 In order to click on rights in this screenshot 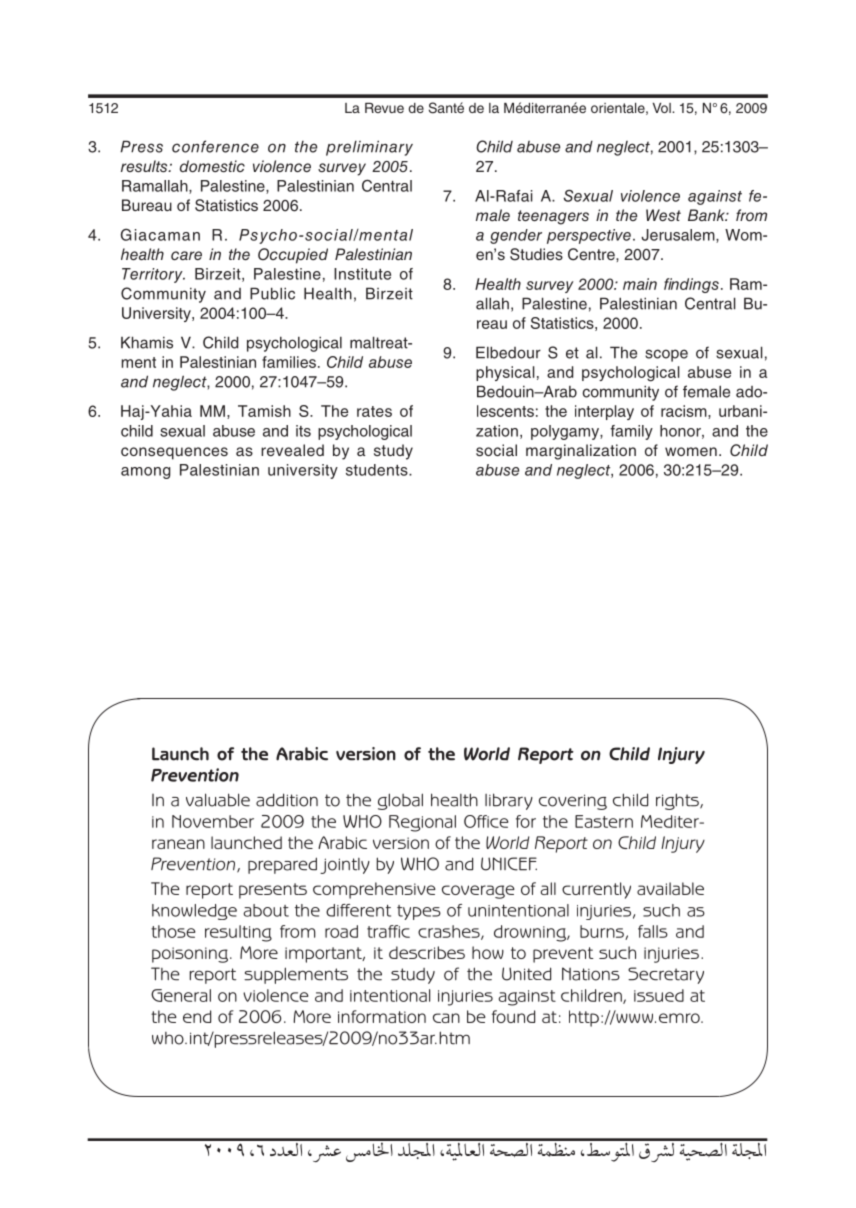, I will do `click(678, 801)`.
